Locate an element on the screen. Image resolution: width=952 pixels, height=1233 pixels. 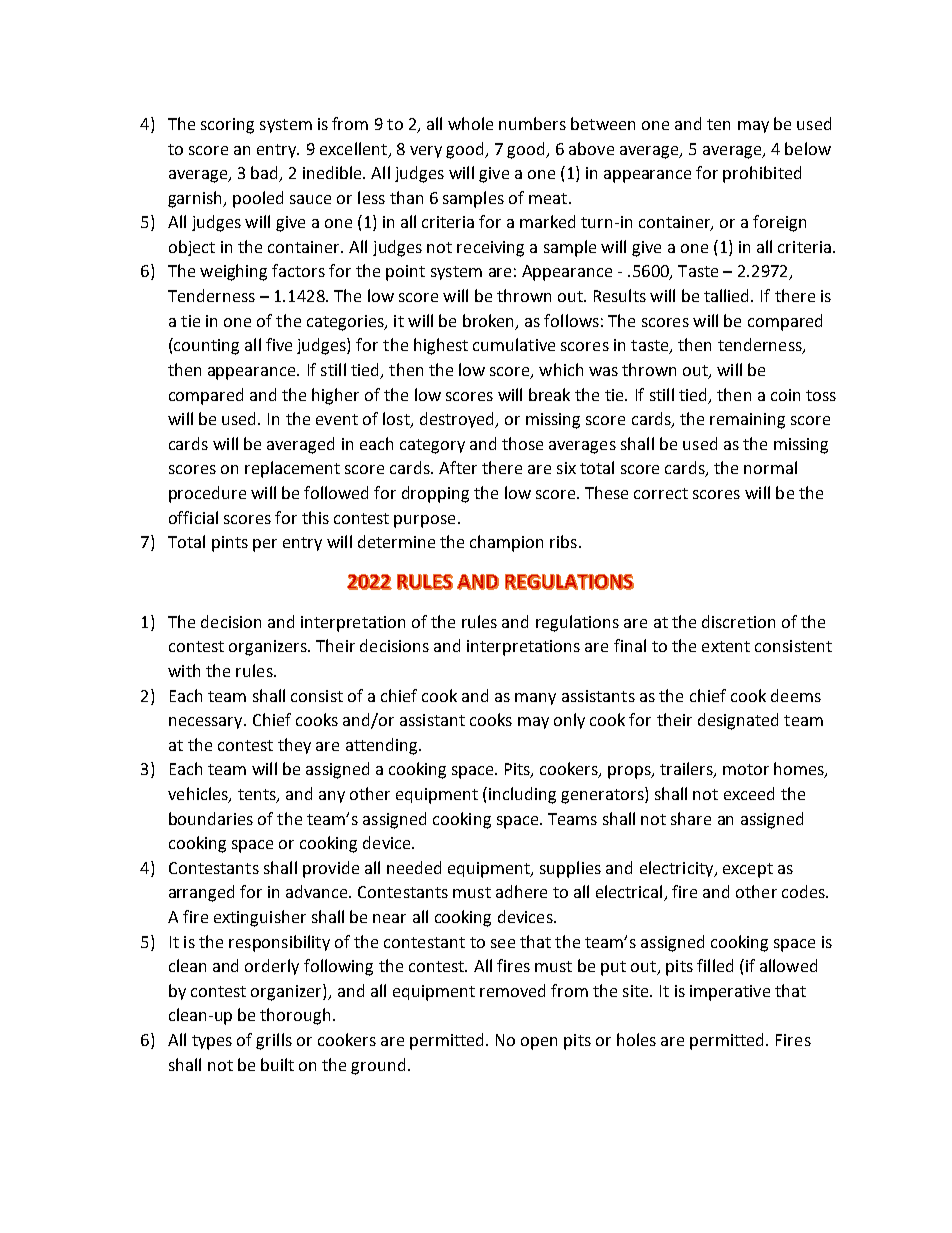
numbers is located at coordinates (532, 123).
